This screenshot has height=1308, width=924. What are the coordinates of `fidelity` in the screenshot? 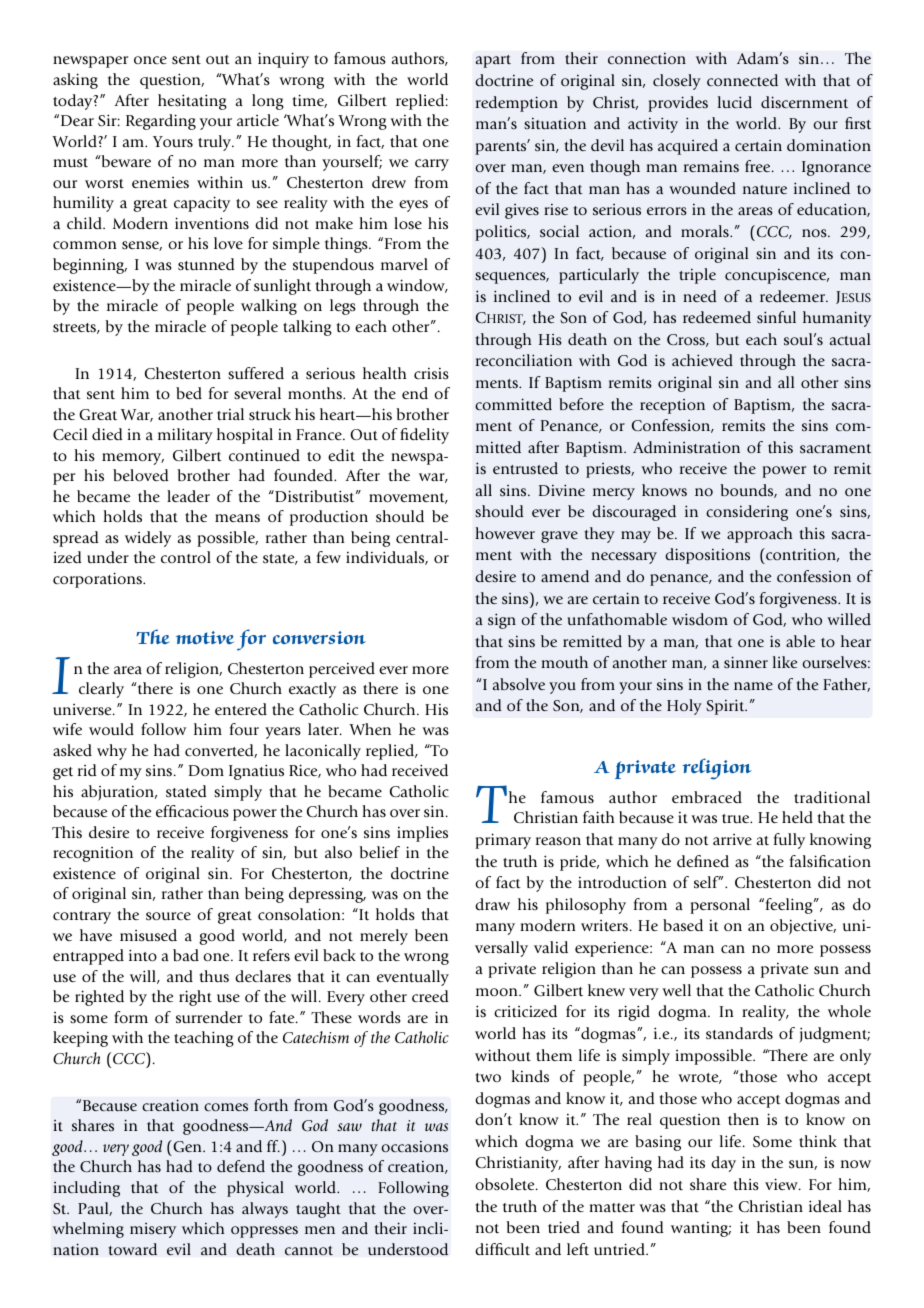 It's located at (424, 436).
